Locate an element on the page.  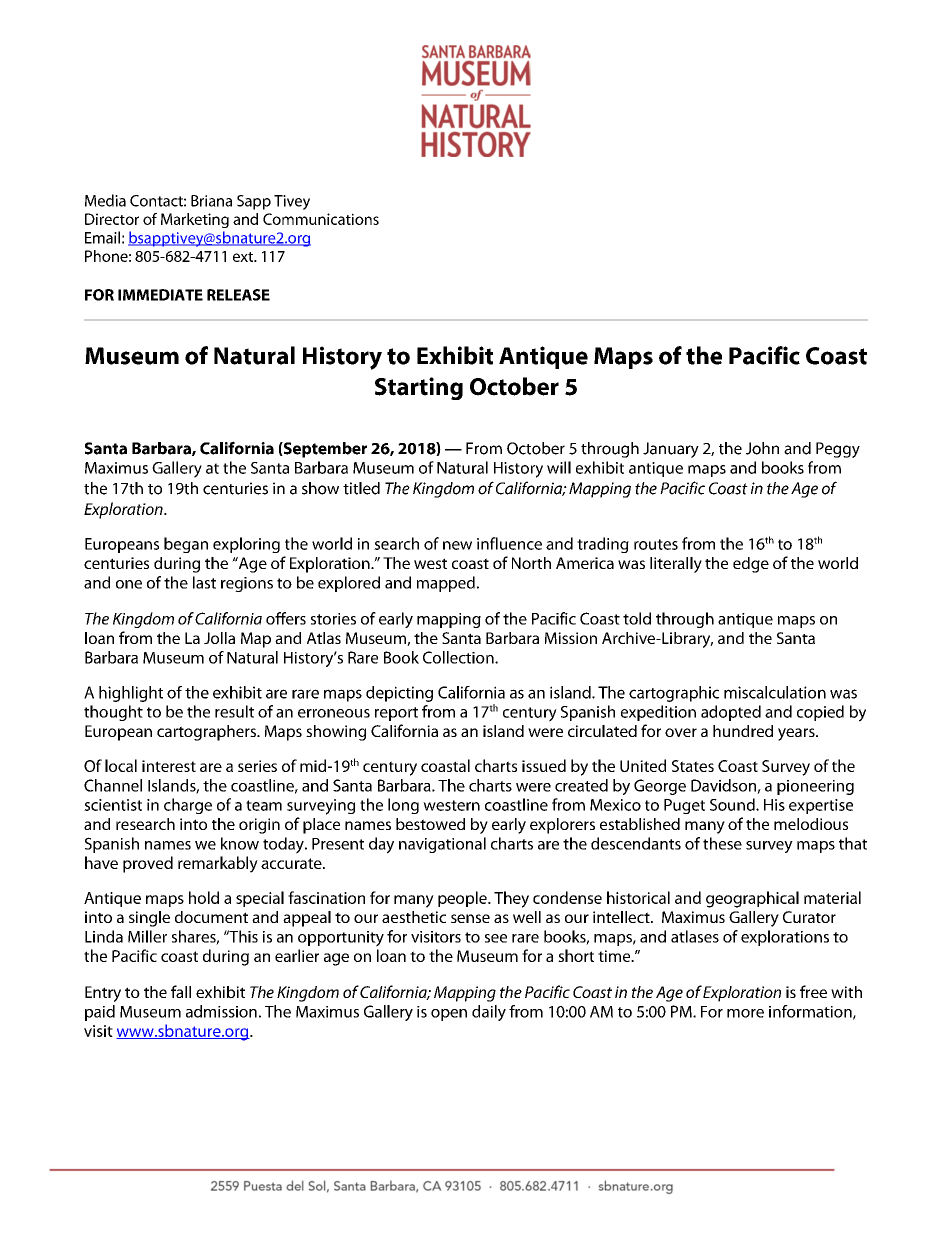
Sound is located at coordinates (733, 804).
